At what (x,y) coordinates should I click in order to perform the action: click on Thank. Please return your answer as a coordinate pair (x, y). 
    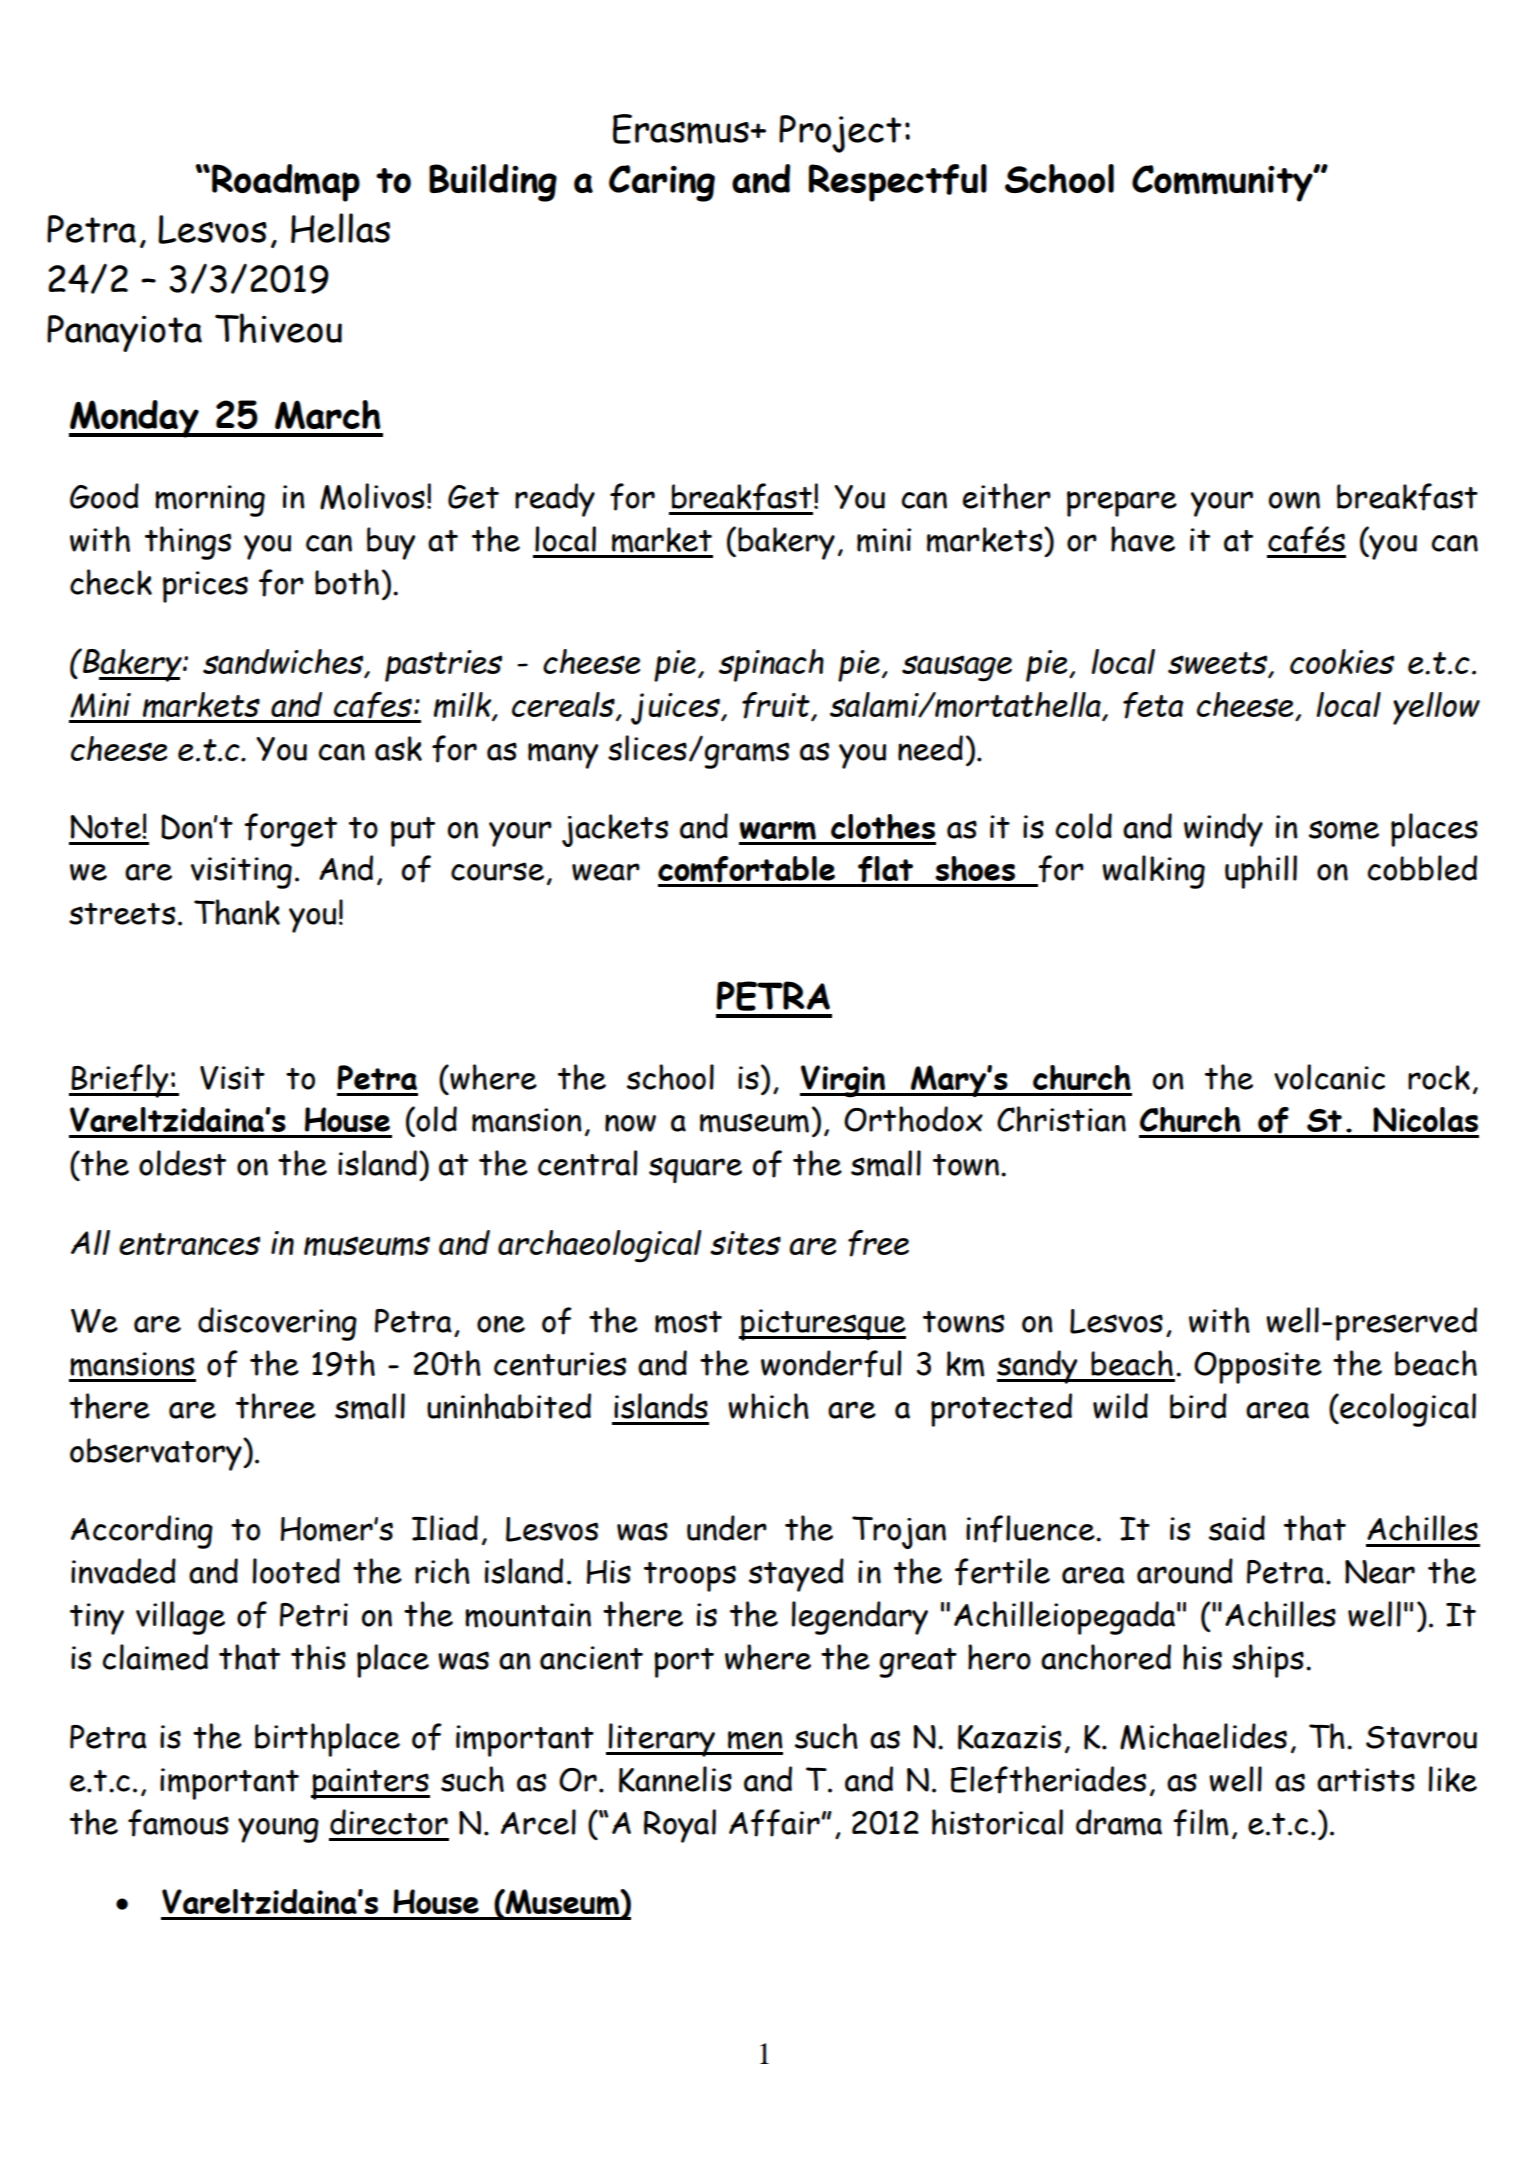
    Looking at the image, I should click on (237, 912).
